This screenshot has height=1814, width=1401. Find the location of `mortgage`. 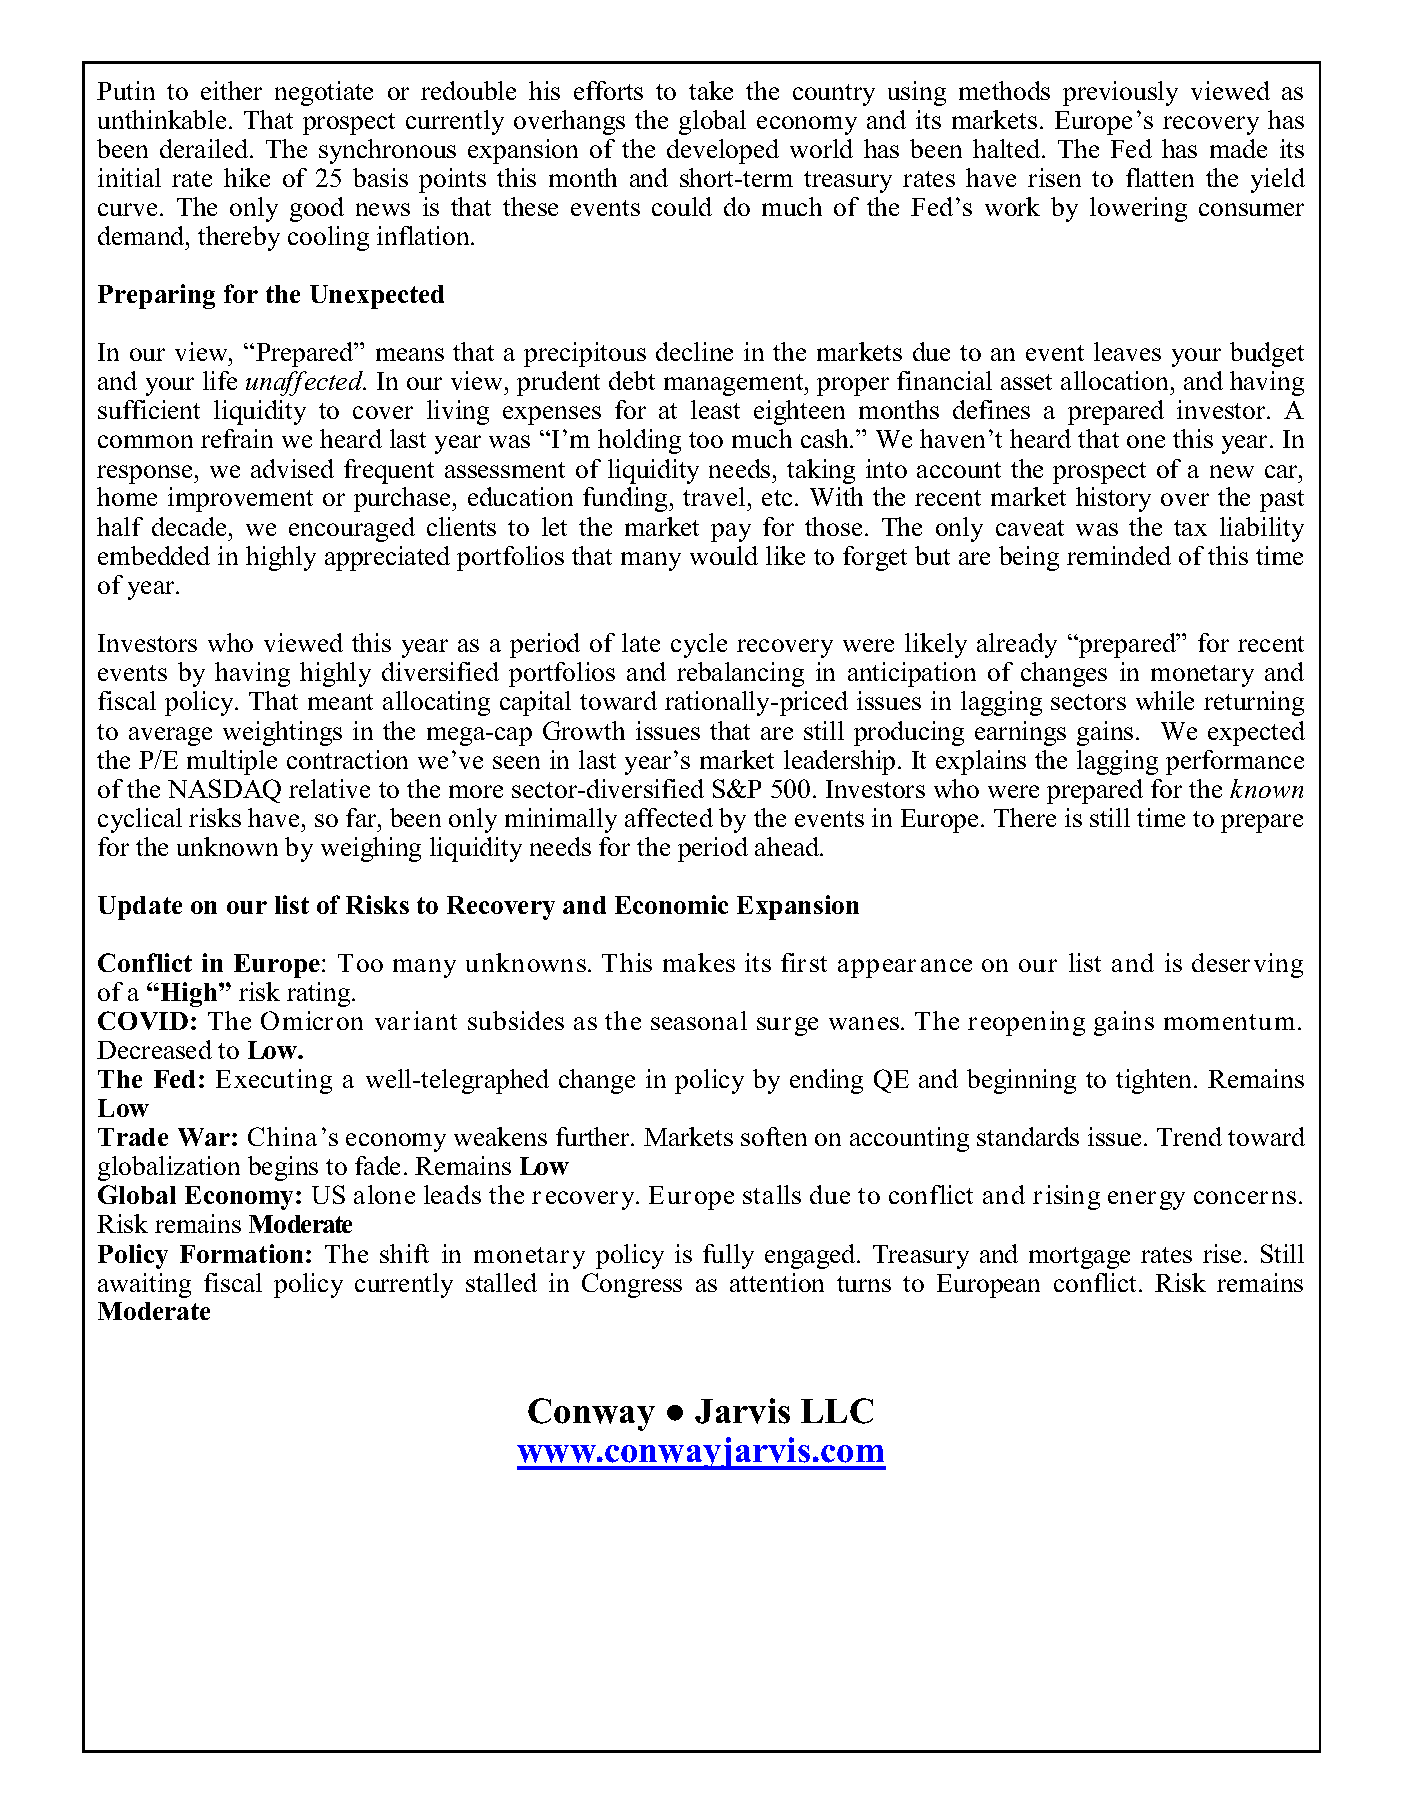

mortgage is located at coordinates (1079, 1258).
